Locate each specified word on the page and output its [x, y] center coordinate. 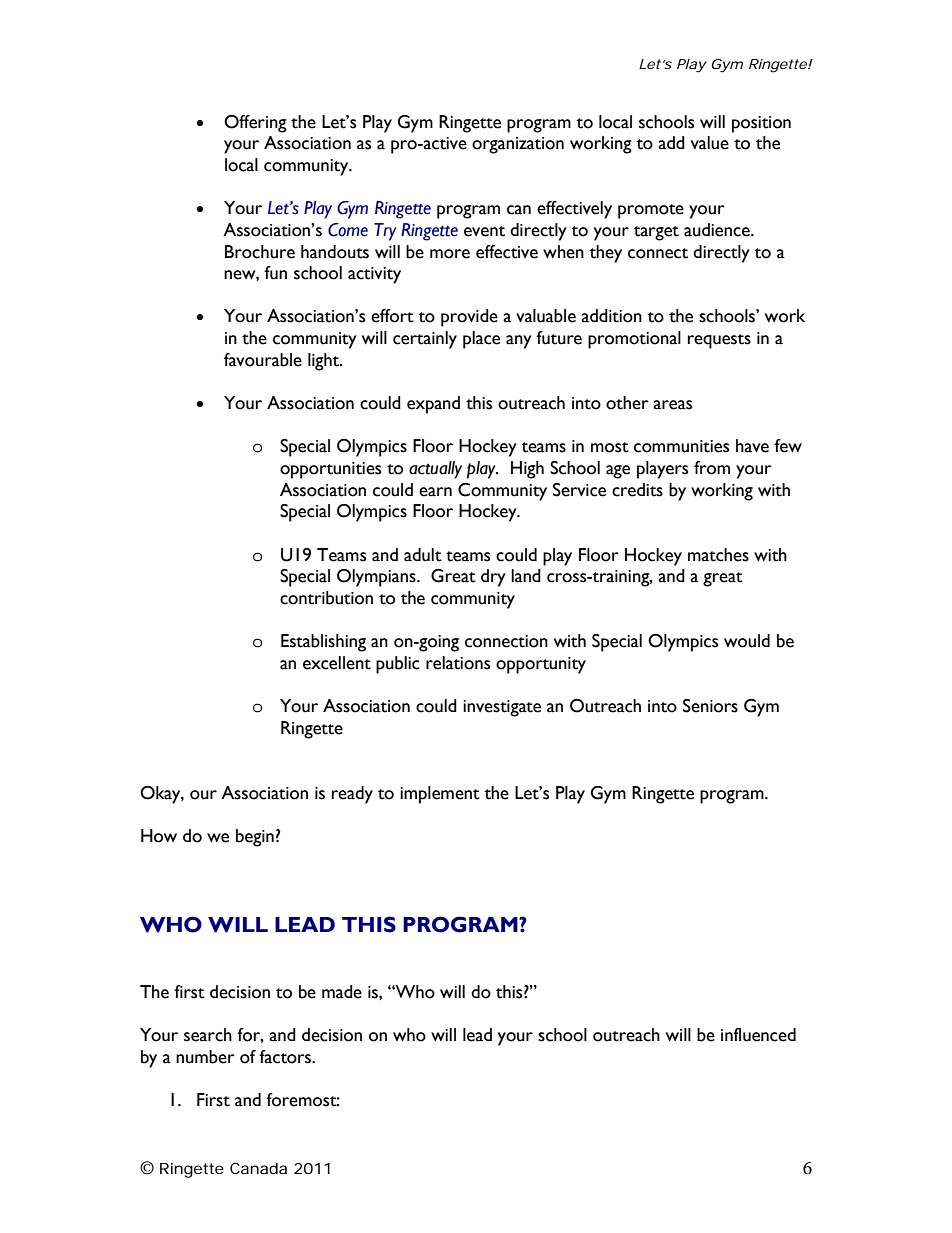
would [747, 641]
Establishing [323, 643]
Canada [258, 1168]
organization [518, 145]
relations [458, 663]
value [710, 143]
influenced [758, 1035]
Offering [255, 124]
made [342, 992]
